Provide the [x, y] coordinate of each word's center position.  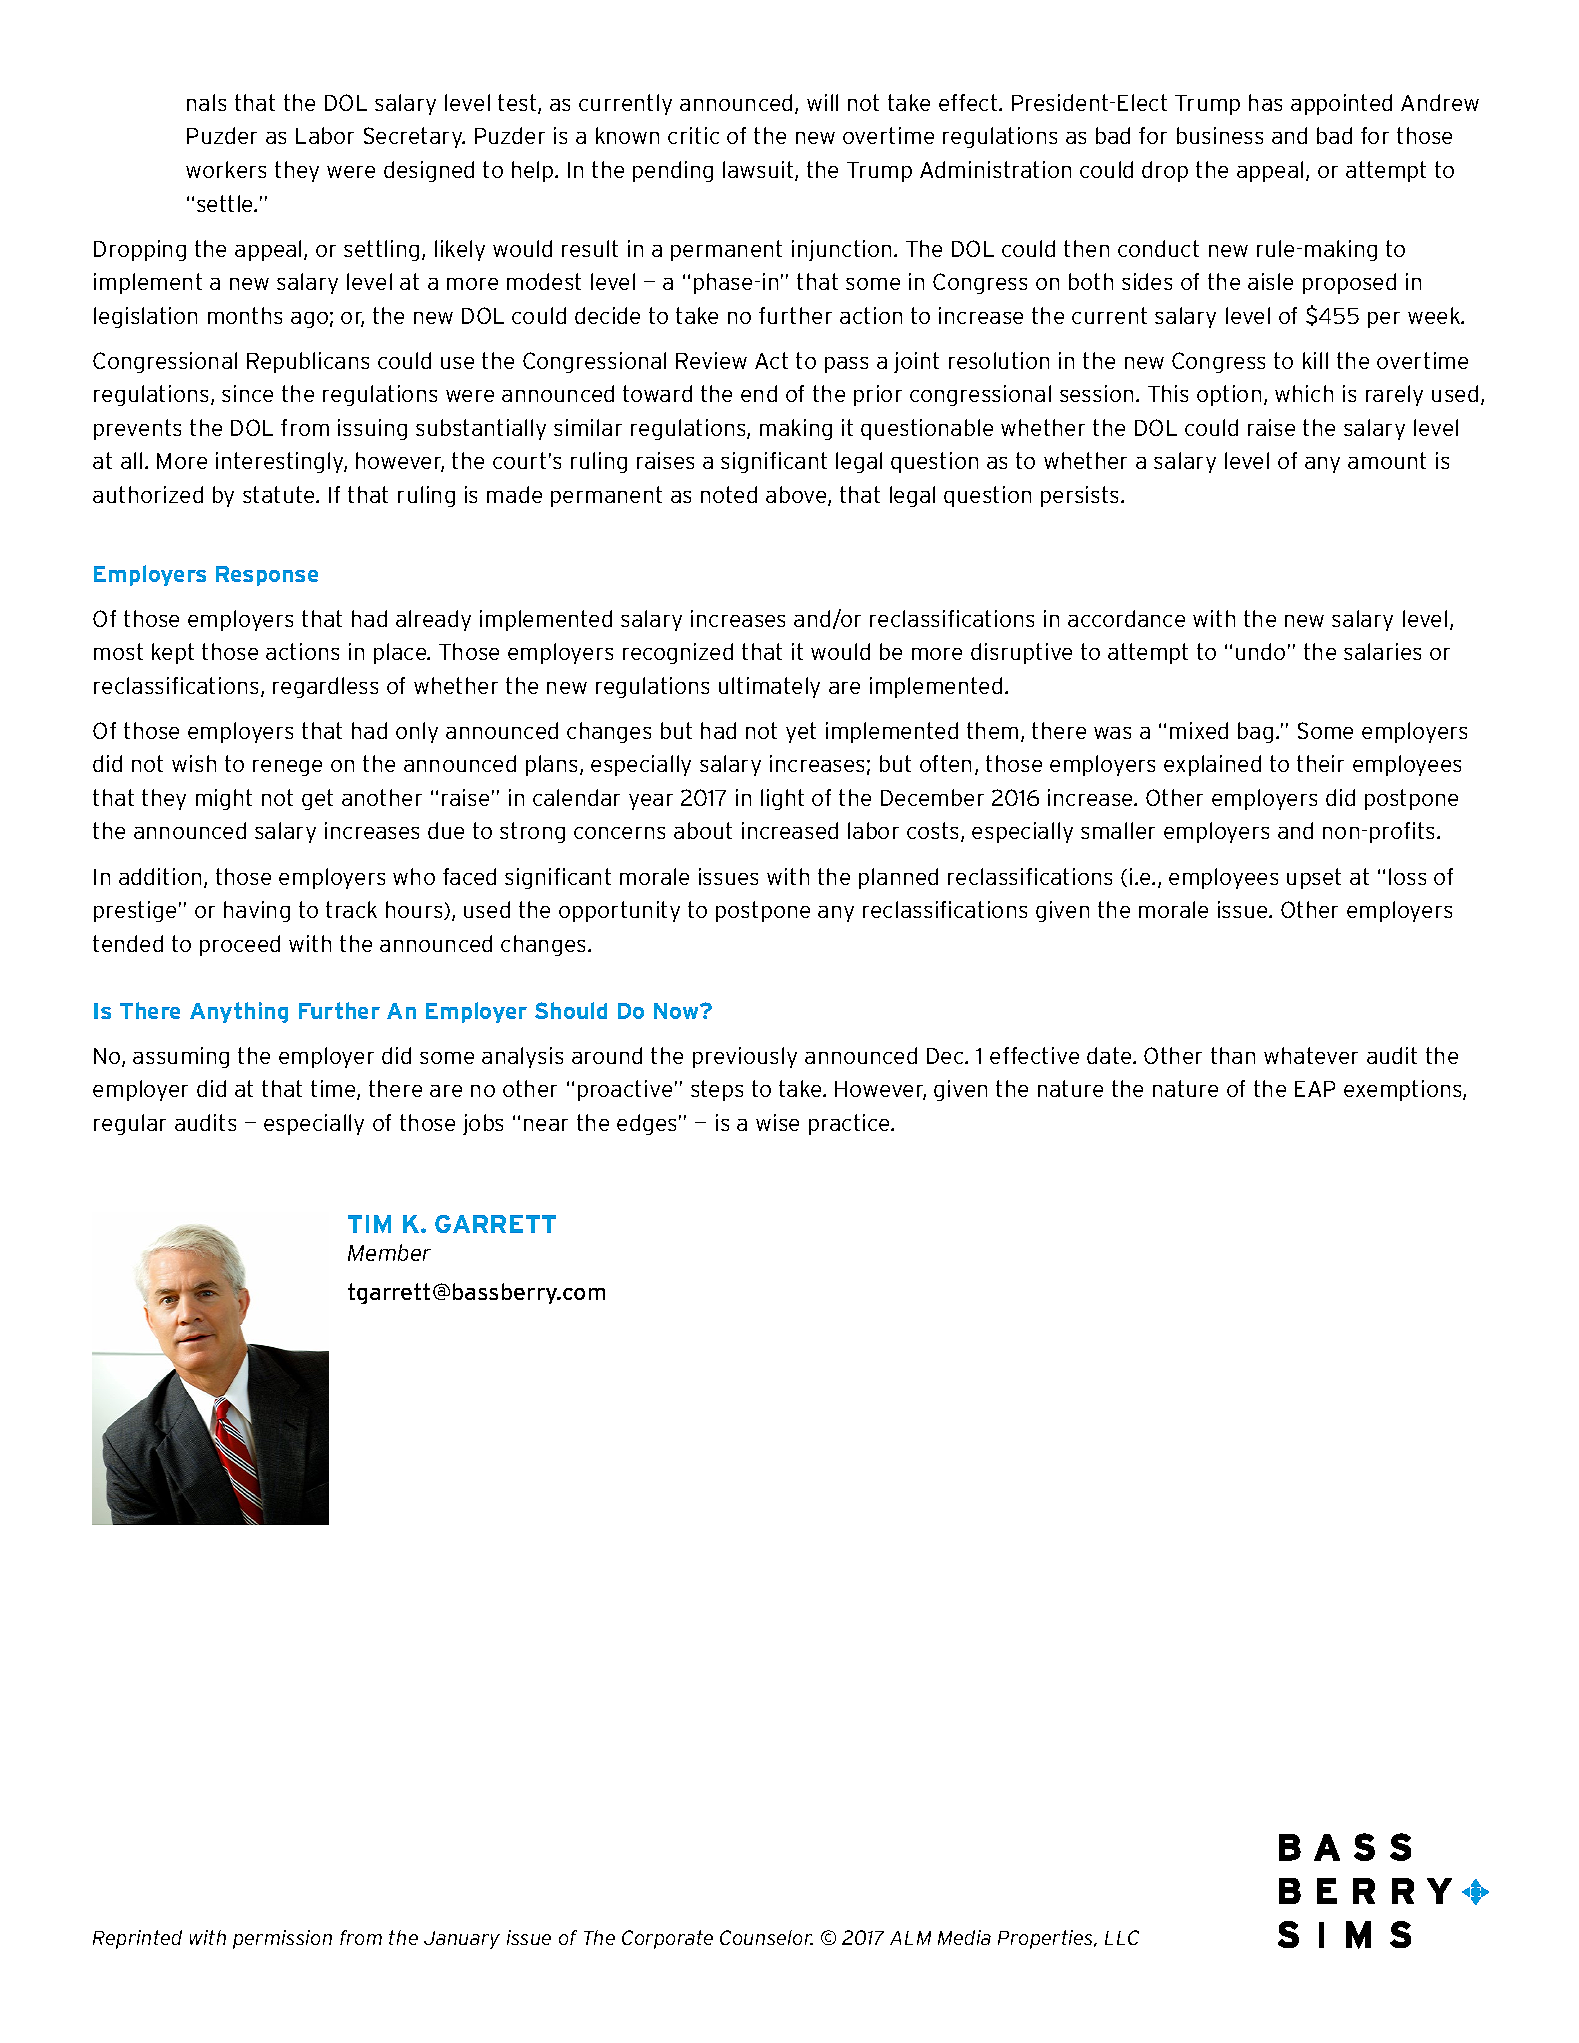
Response [267, 576]
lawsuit [759, 171]
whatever [1311, 1055]
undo [1260, 651]
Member [389, 1252]
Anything [239, 1012]
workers [226, 169]
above [797, 496]
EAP [1315, 1089]
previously [745, 1057]
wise [777, 1122]
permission [282, 1939]
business [1220, 135]
